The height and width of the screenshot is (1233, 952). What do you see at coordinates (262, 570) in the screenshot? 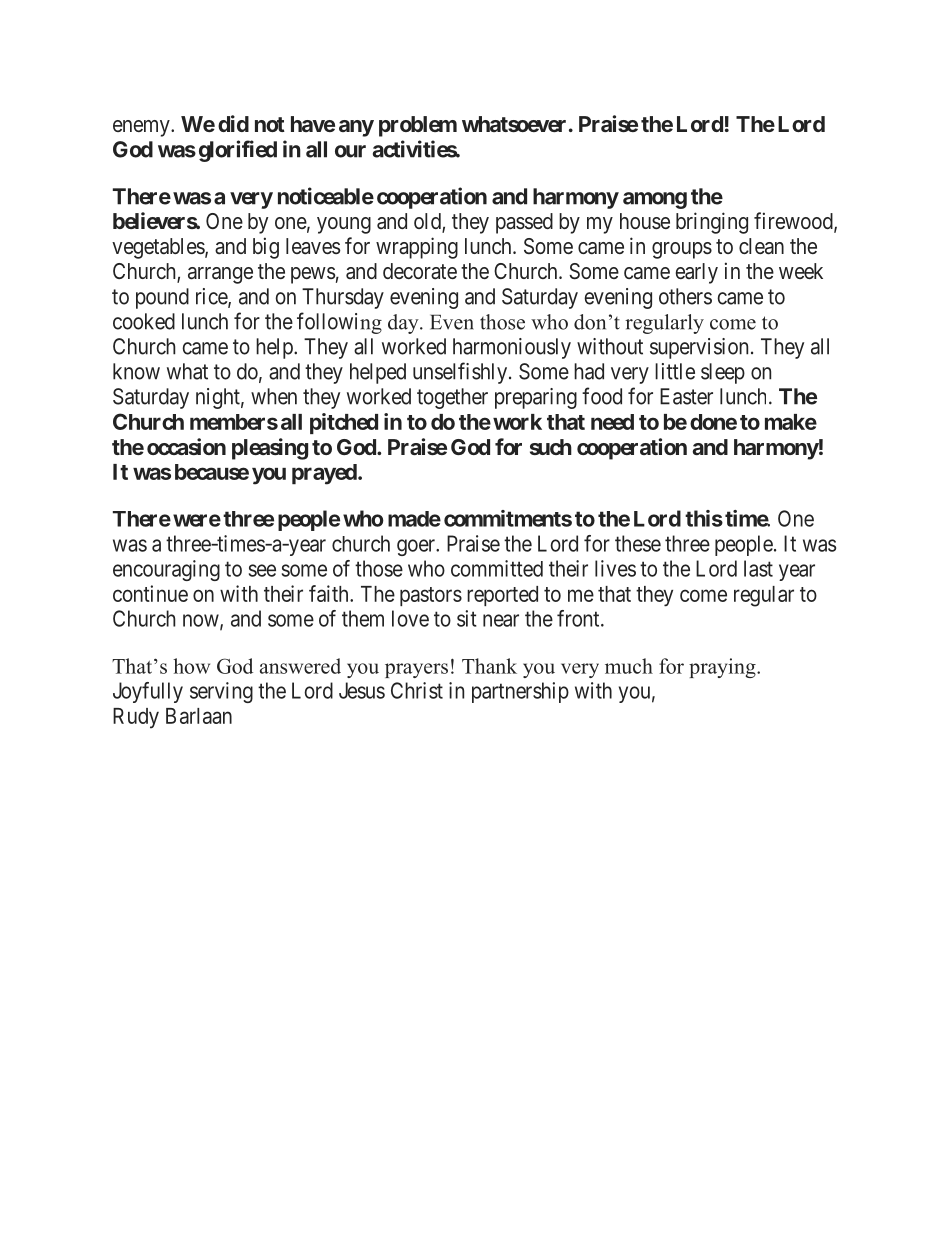
I see `see` at bounding box center [262, 570].
